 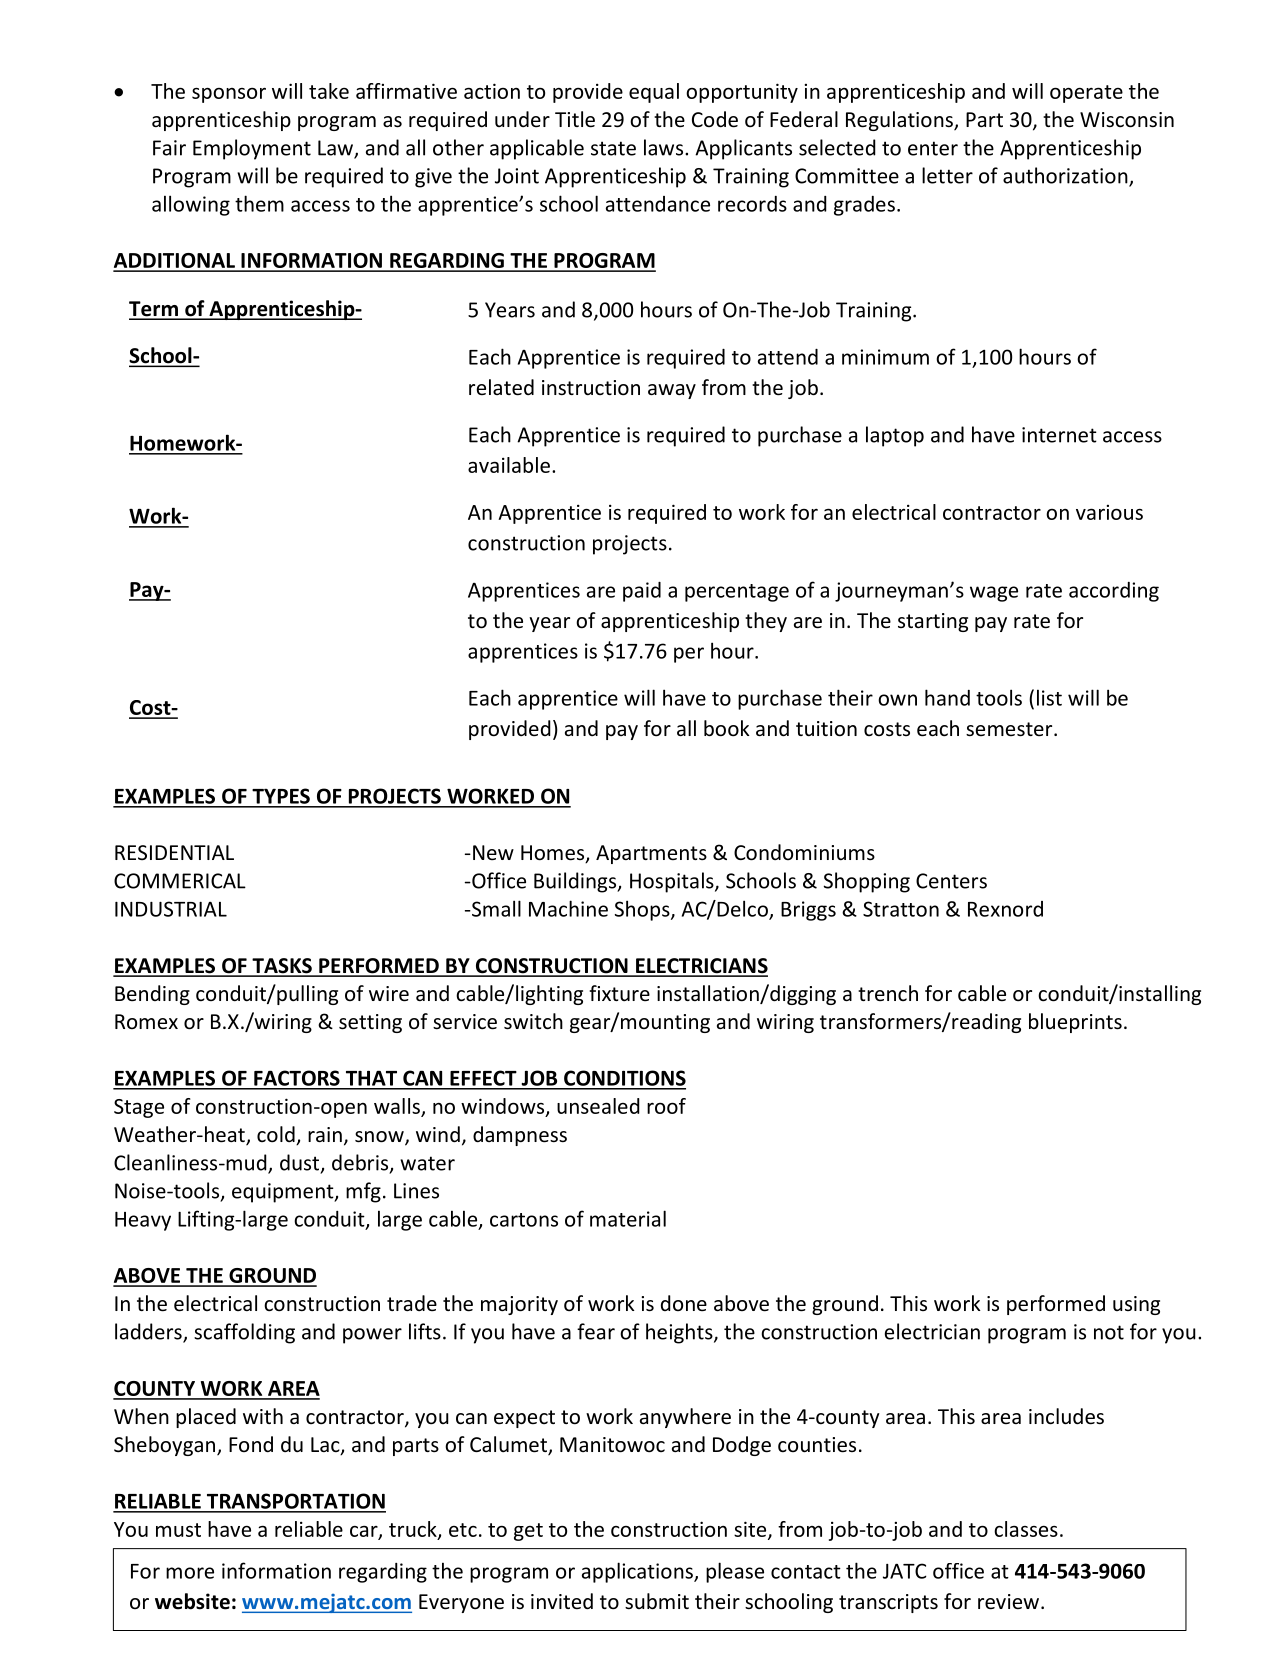 What do you see at coordinates (1075, 1023) in the page?
I see `blueprints` at bounding box center [1075, 1023].
